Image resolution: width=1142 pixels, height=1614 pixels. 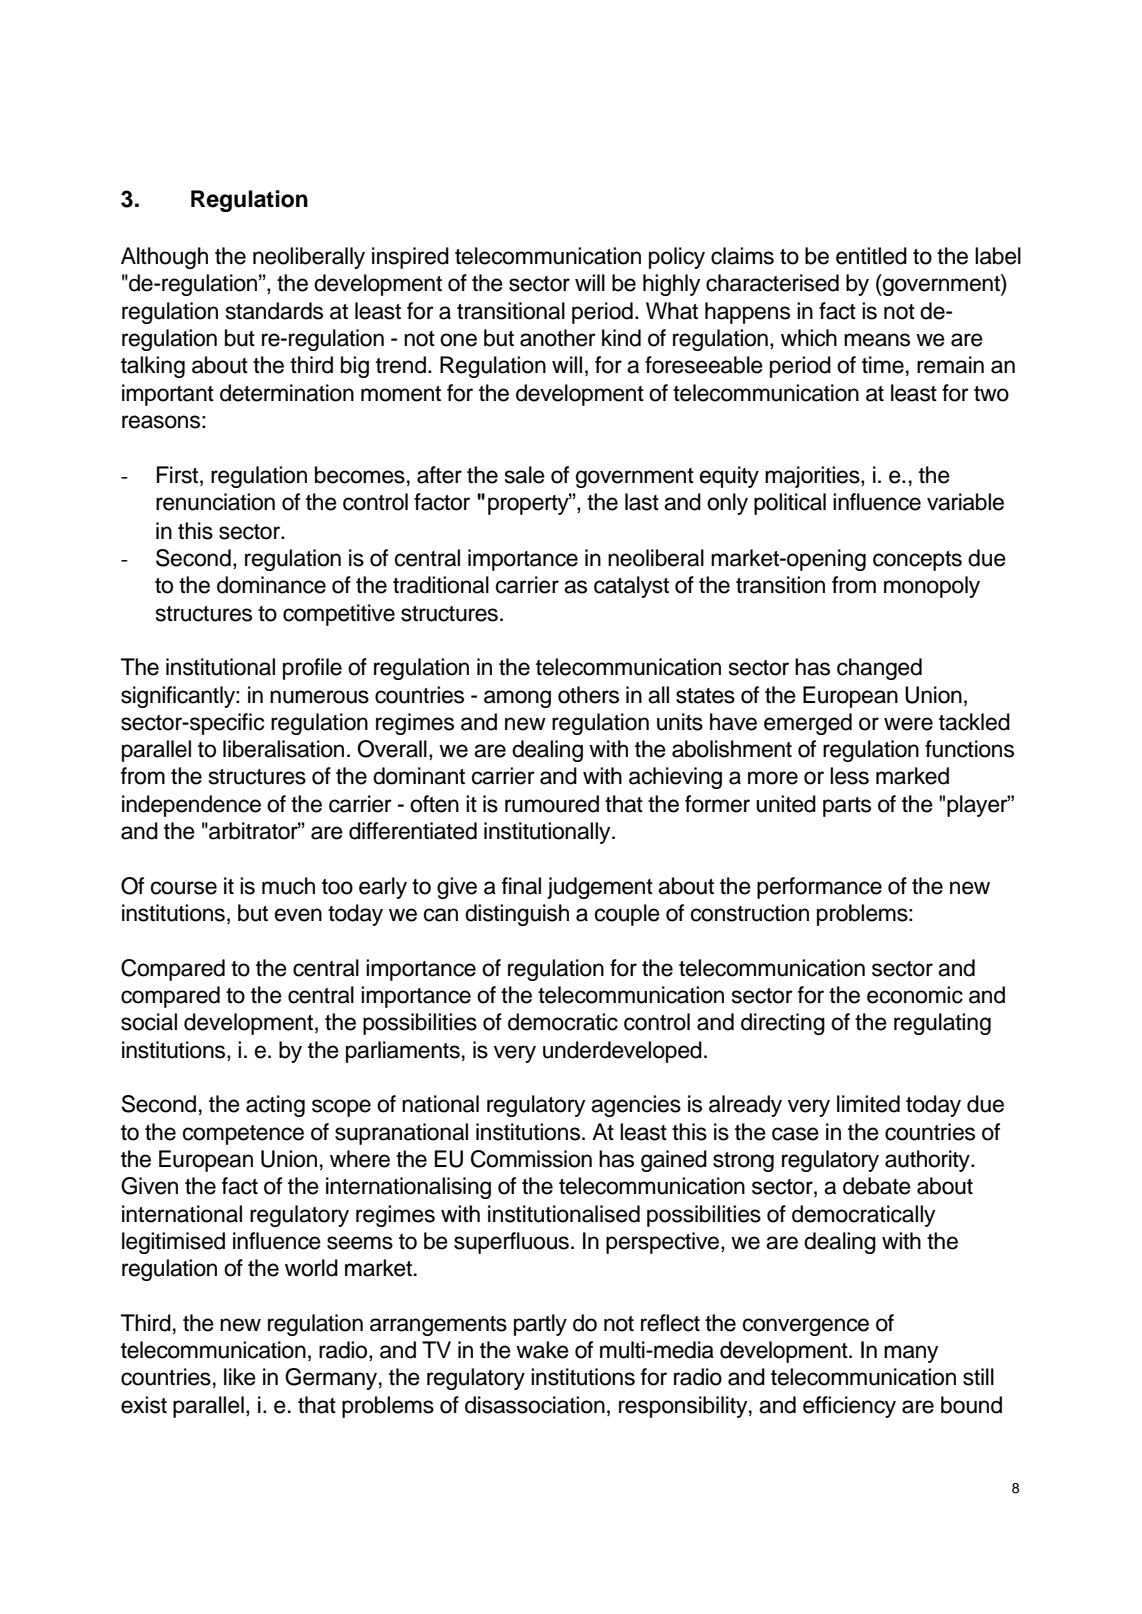 I want to click on standards, so click(x=274, y=311).
